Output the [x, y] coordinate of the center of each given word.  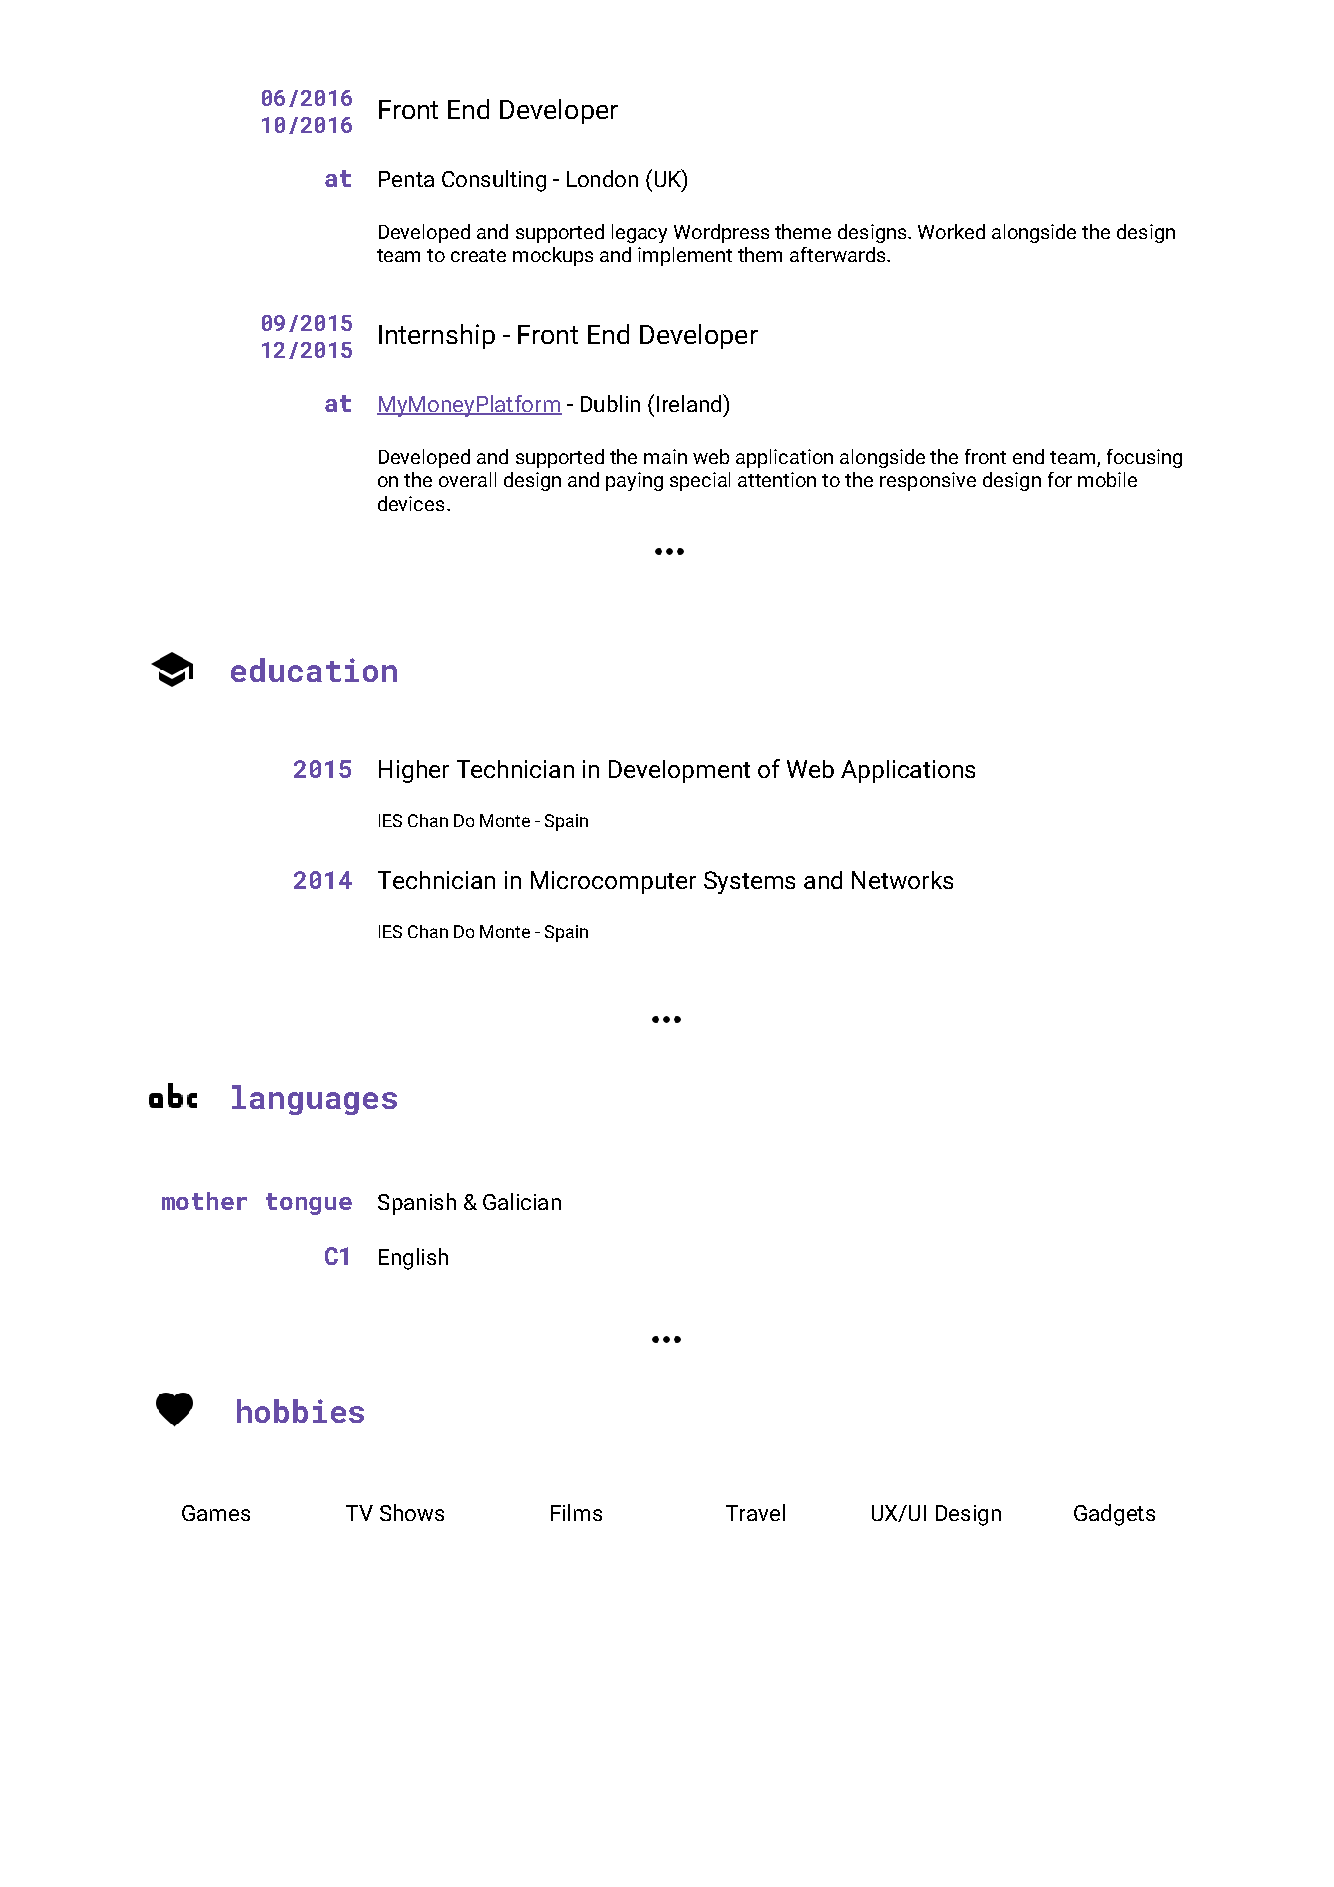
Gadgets [1114, 1515]
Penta [406, 179]
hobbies [300, 1411]
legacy [639, 233]
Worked [951, 231]
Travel [755, 1512]
